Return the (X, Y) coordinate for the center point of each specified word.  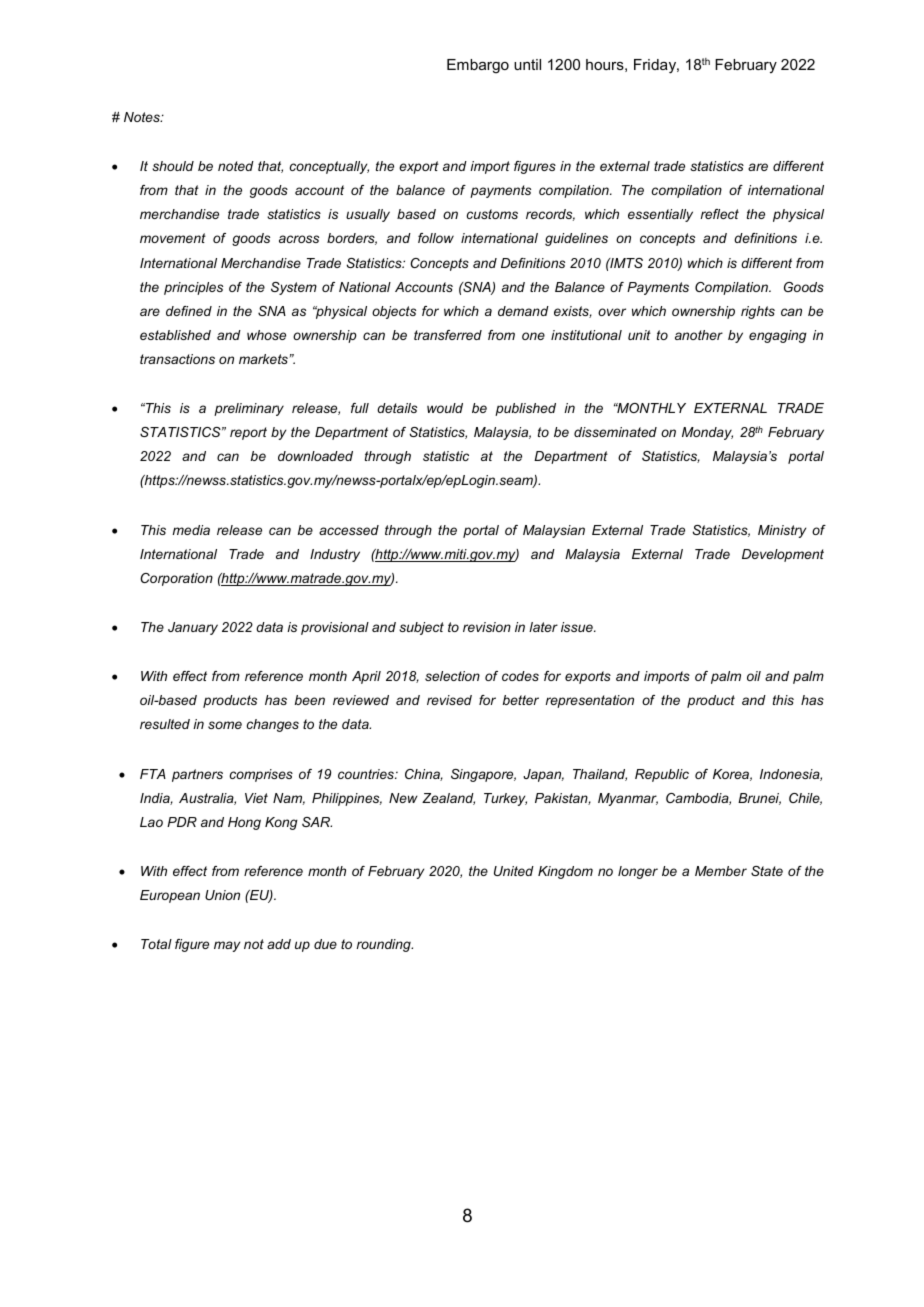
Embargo (478, 66)
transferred (448, 335)
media (191, 530)
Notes (143, 117)
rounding (385, 945)
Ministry (782, 531)
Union (222, 895)
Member (721, 871)
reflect (720, 214)
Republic (662, 775)
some (225, 725)
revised (449, 700)
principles (193, 288)
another (699, 335)
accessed (349, 530)
